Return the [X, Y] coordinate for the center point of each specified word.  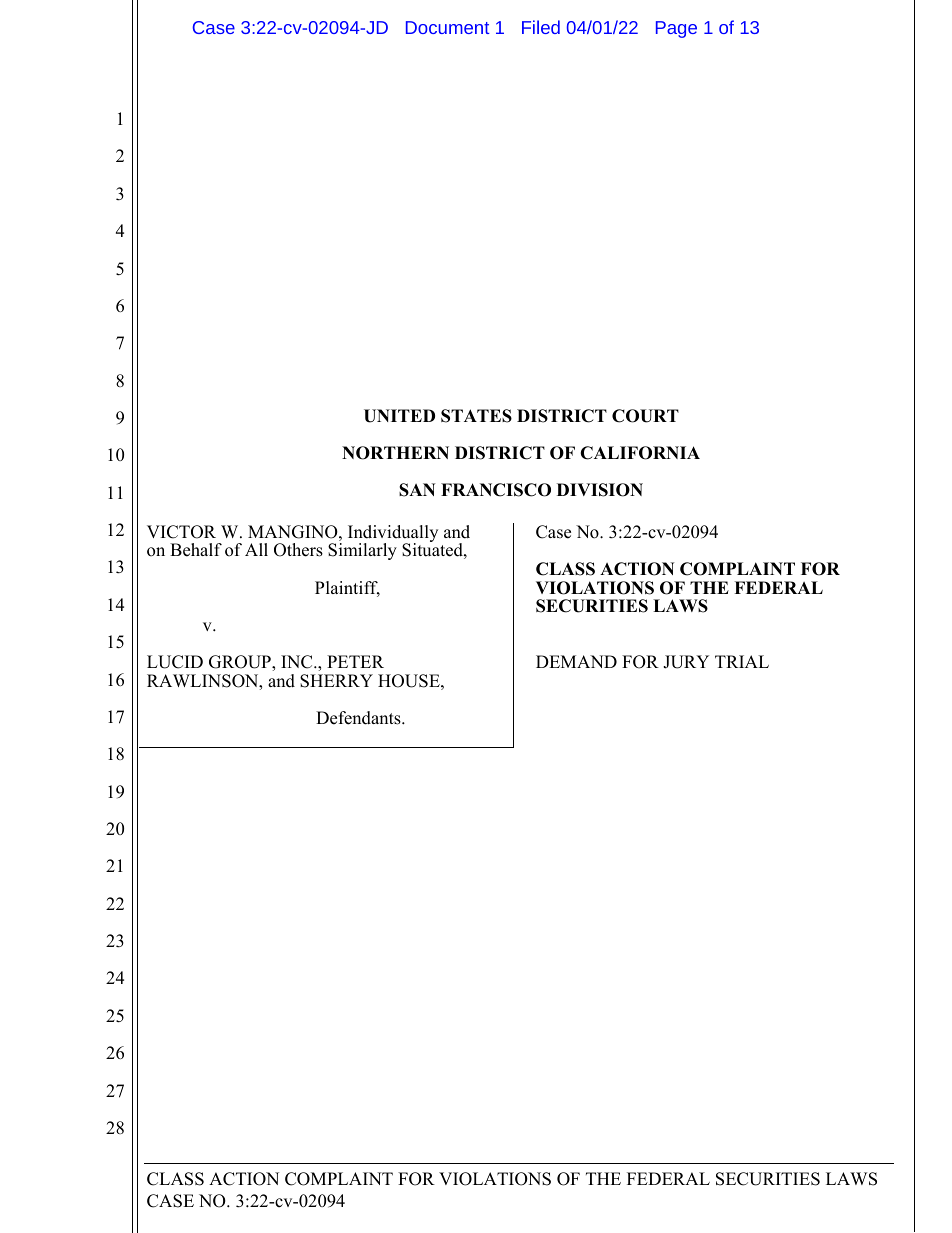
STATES [476, 416]
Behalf [196, 550]
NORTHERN [395, 453]
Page [676, 29]
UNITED [399, 416]
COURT [645, 416]
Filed [541, 27]
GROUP [241, 663]
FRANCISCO [496, 490]
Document [447, 27]
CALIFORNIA [640, 453]
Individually [393, 535]
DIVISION [600, 490]
